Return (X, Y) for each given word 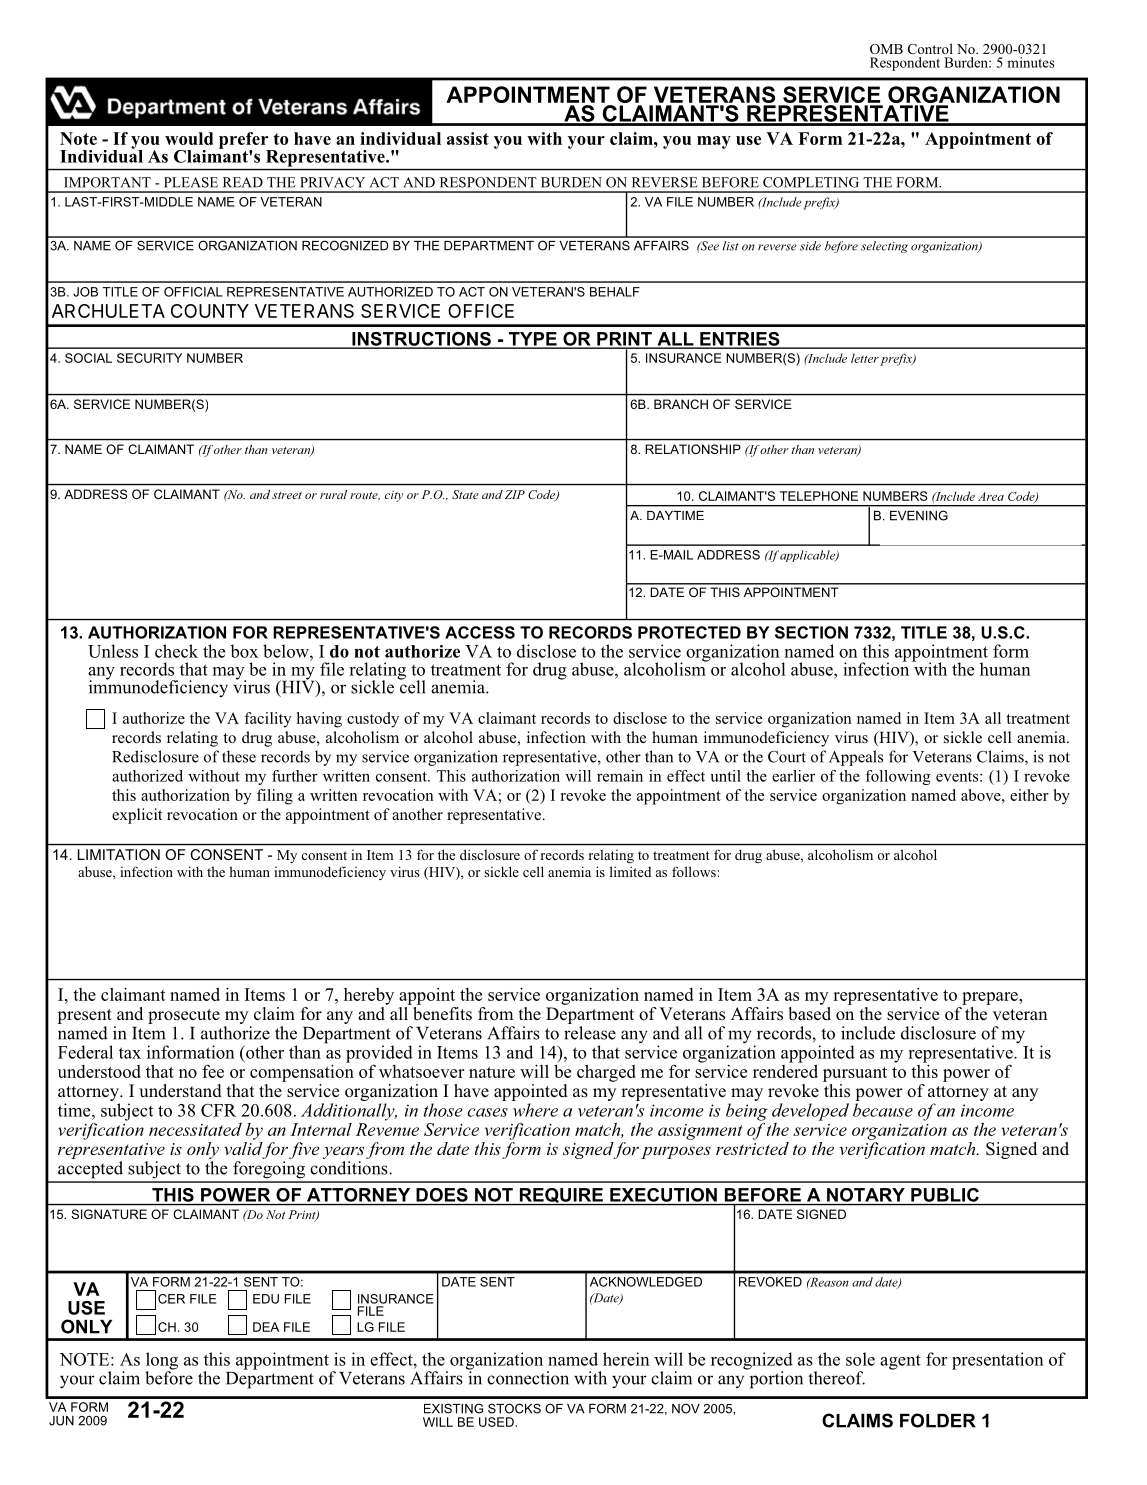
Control (930, 48)
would (189, 138)
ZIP (515, 494)
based (809, 1012)
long (162, 1362)
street (287, 495)
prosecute (184, 1016)
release (590, 1033)
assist (468, 138)
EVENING (919, 515)
